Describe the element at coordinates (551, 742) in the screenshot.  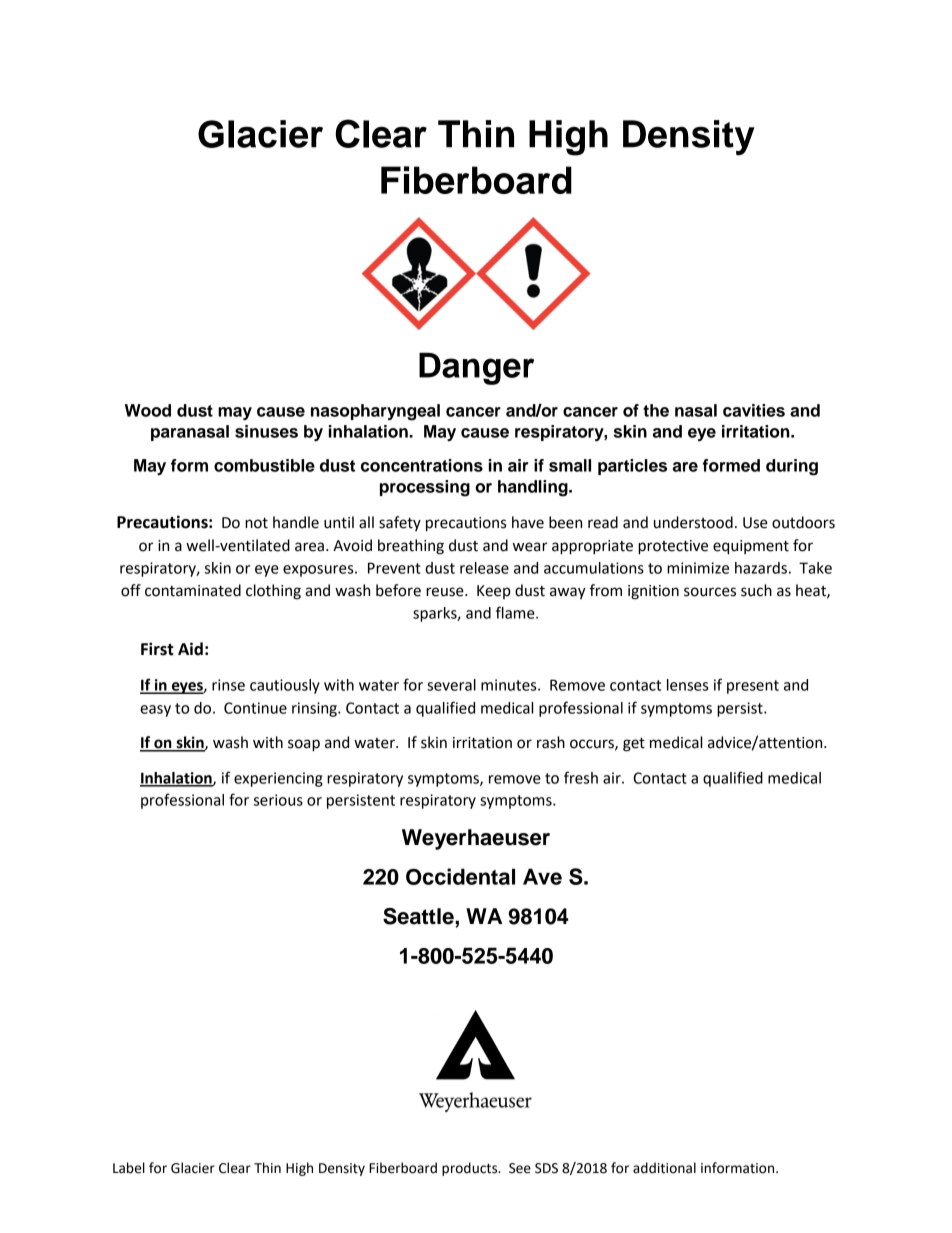
I see `rash` at that location.
